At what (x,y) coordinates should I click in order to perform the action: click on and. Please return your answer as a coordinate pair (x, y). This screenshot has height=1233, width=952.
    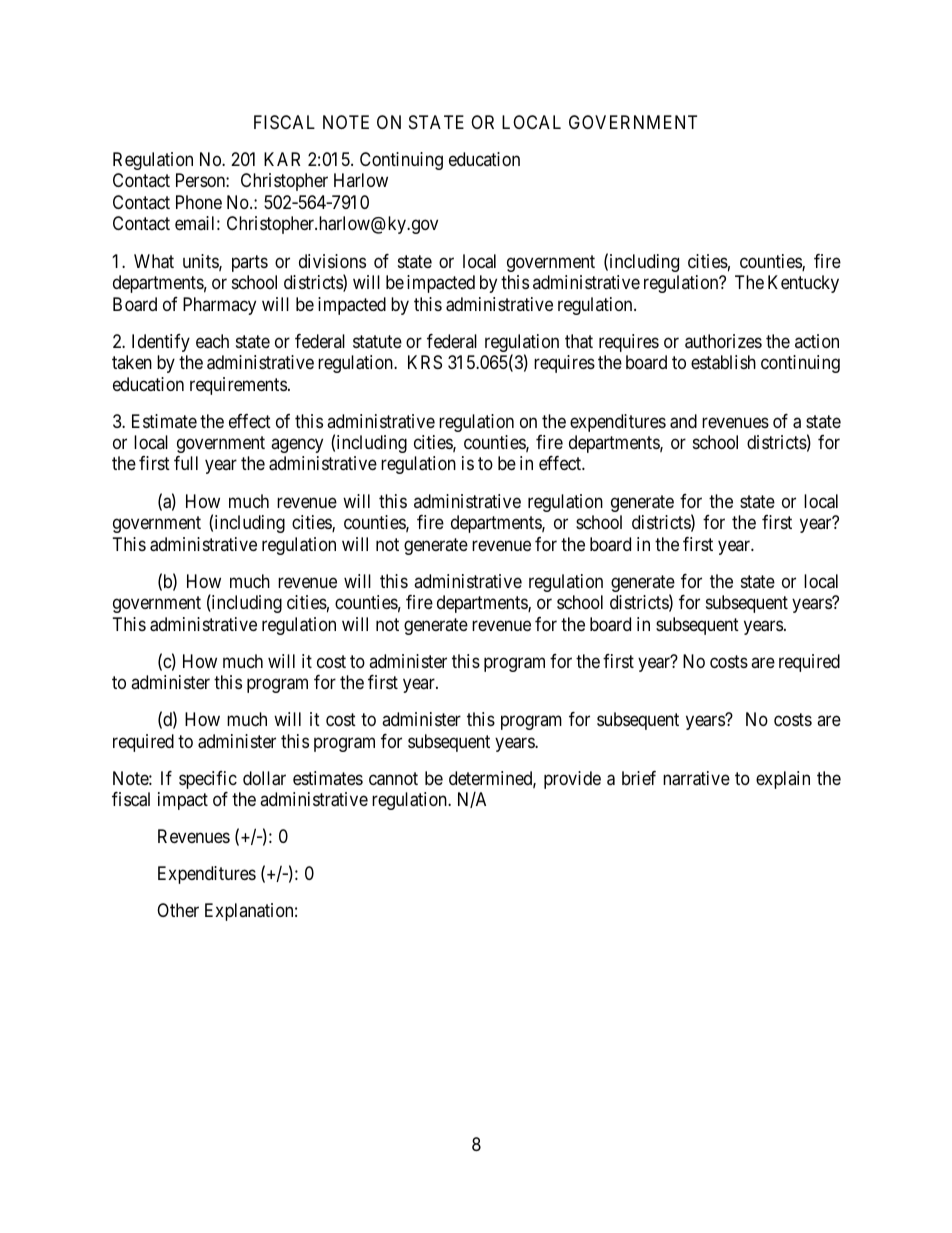
    Looking at the image, I should click on (683, 421).
